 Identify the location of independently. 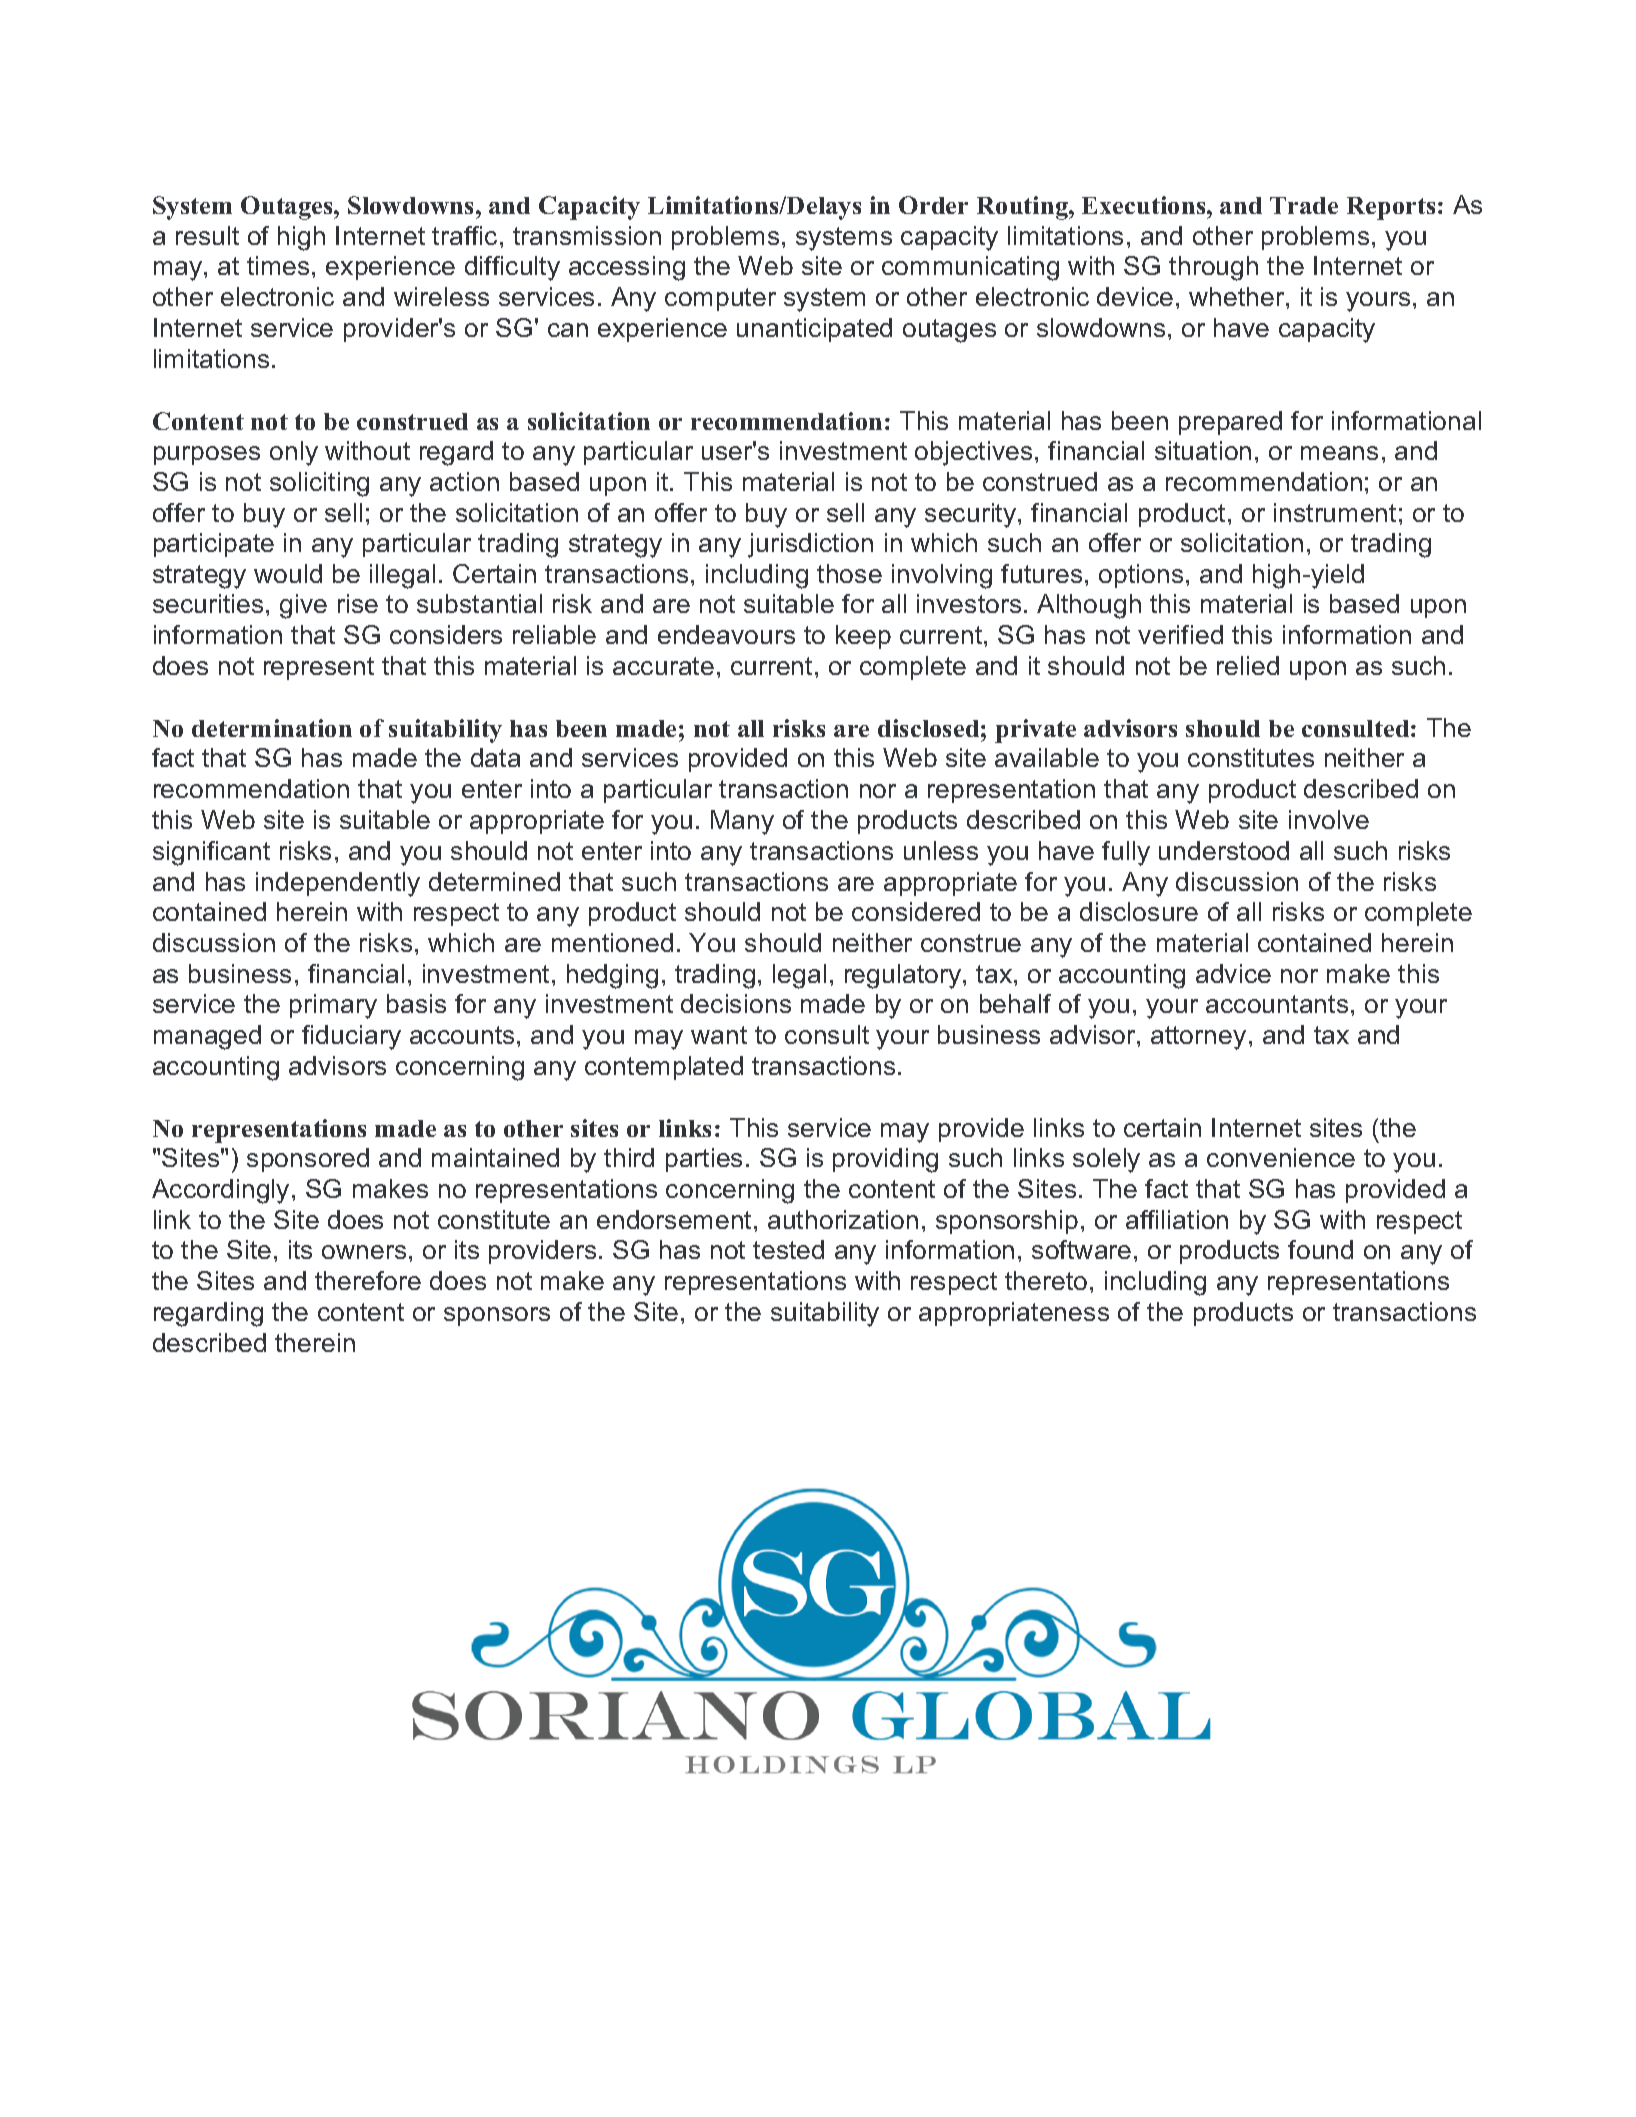
(338, 884).
